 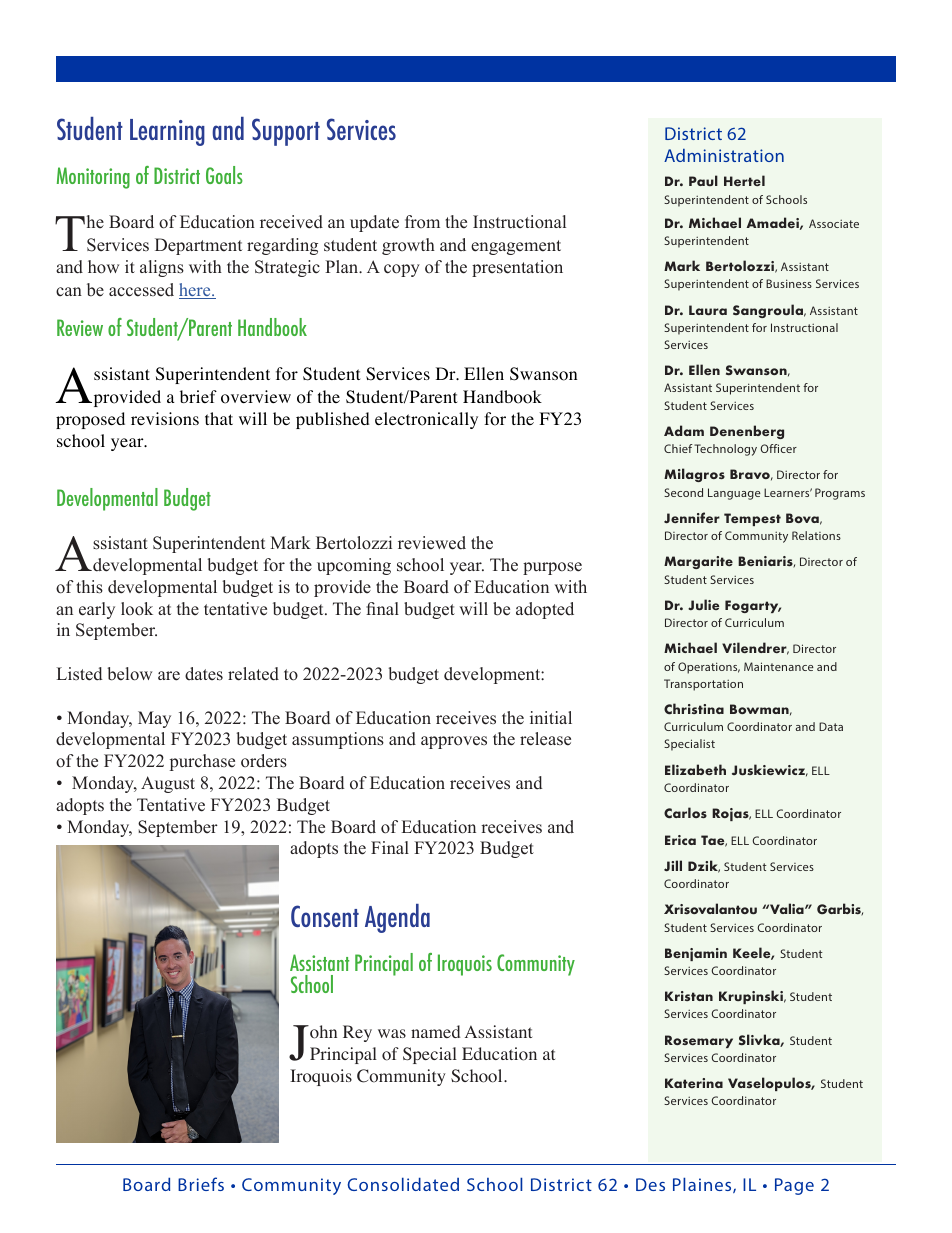 What do you see at coordinates (426, 420) in the screenshot?
I see `electronically` at bounding box center [426, 420].
